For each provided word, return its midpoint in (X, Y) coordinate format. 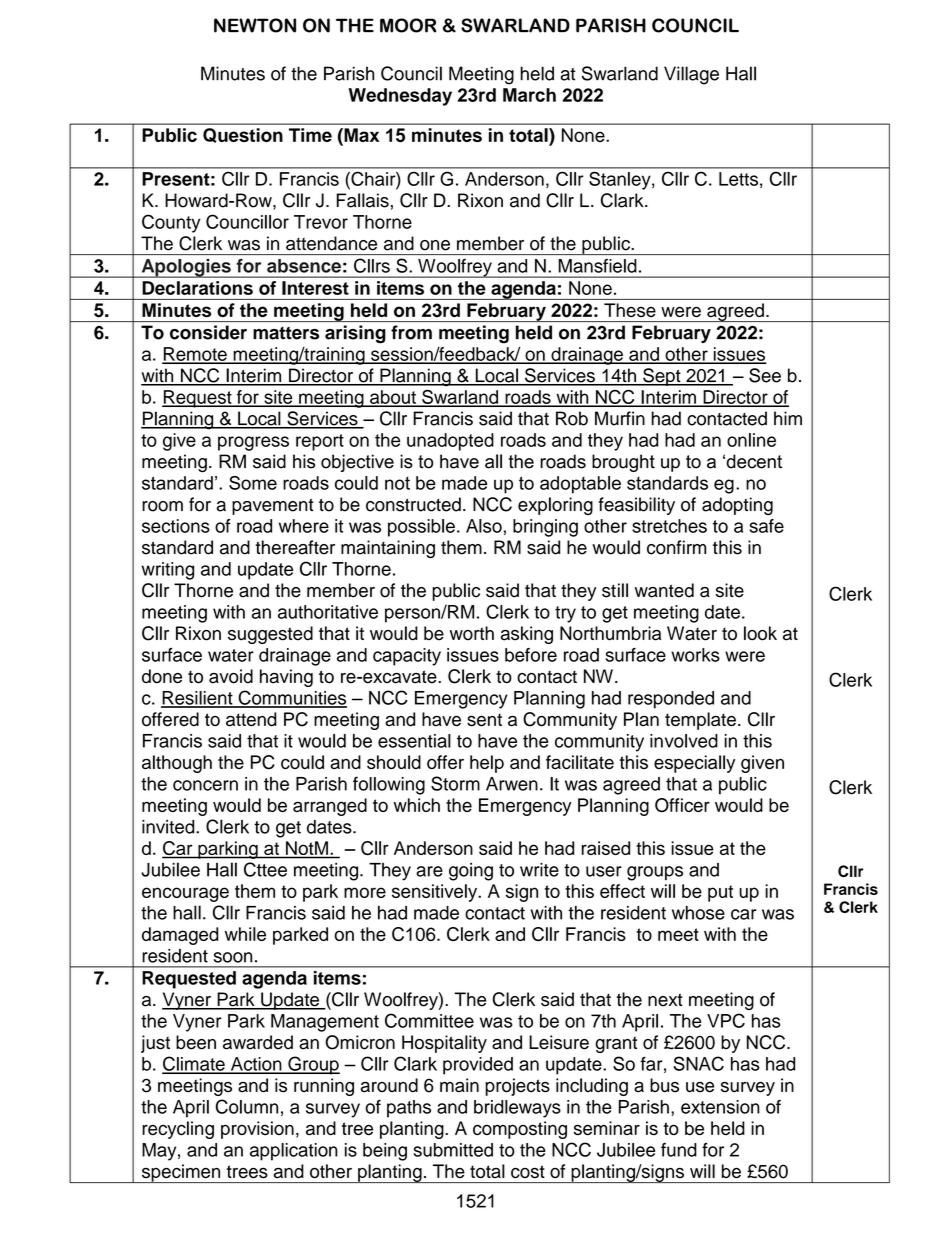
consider (208, 332)
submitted (453, 1150)
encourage (185, 894)
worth (472, 633)
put (720, 893)
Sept (662, 377)
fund (679, 1150)
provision (257, 1130)
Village (691, 75)
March (529, 95)
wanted (664, 590)
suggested (270, 635)
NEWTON (255, 25)
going (471, 872)
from (411, 332)
